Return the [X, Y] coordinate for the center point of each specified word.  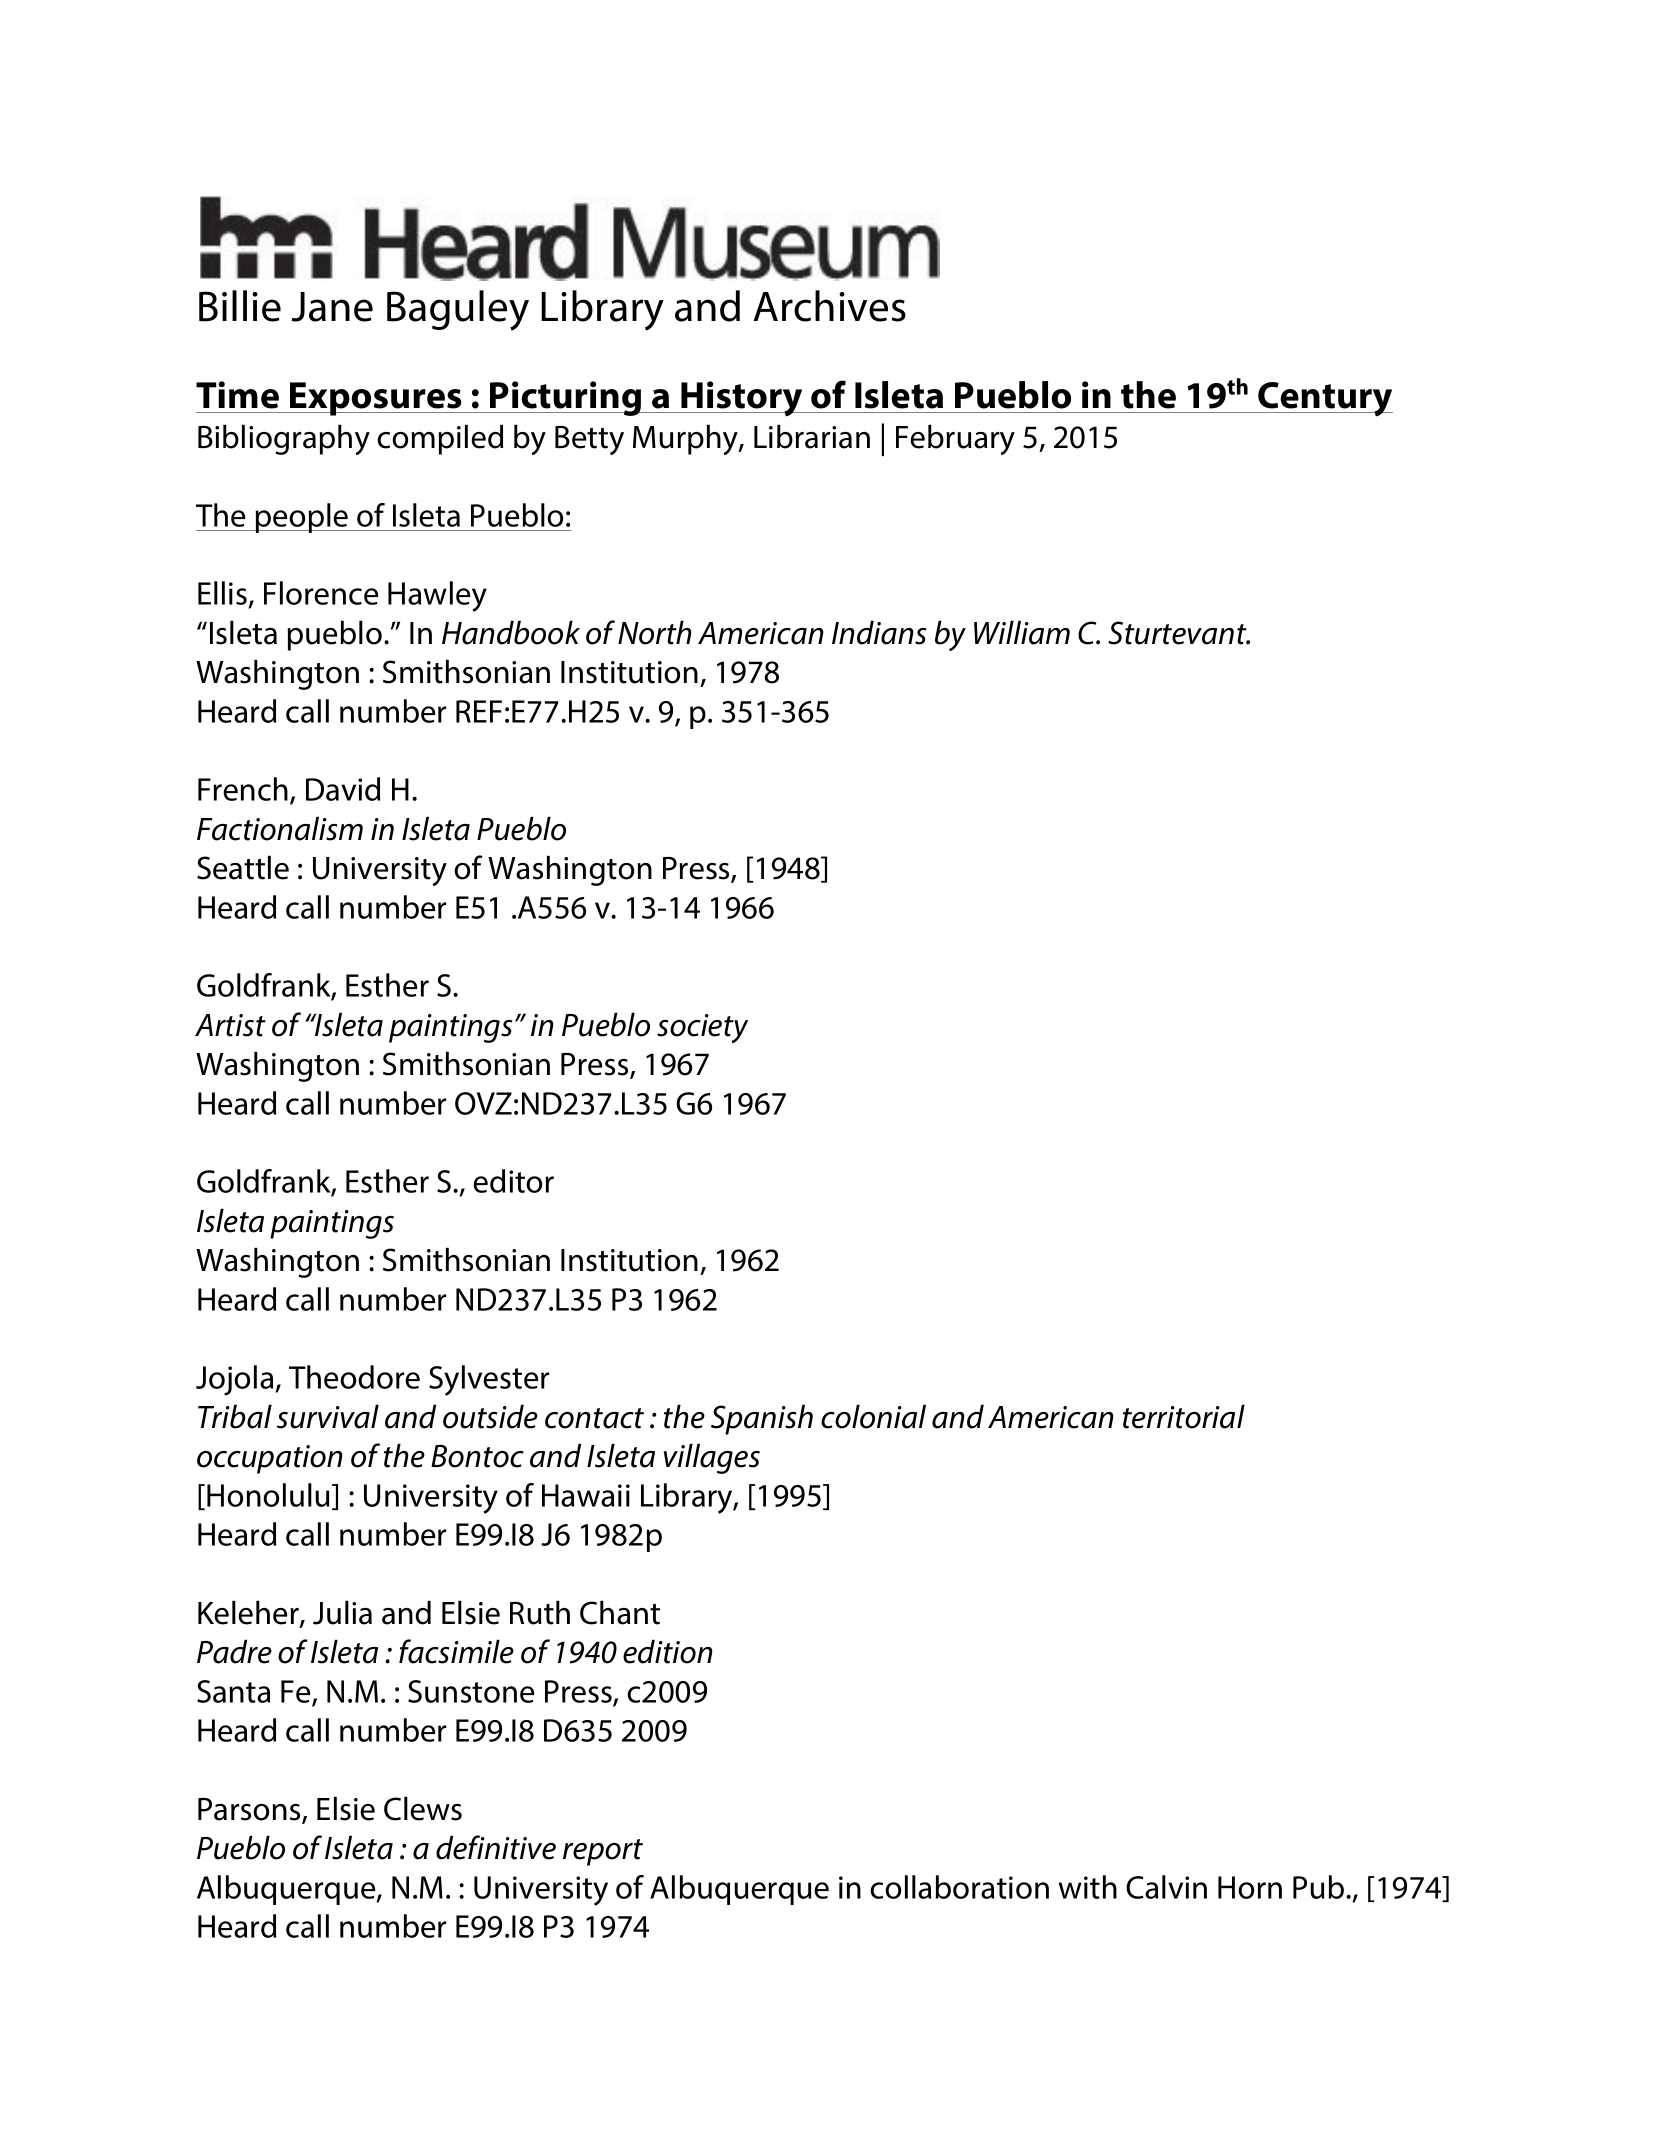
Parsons [250, 1810]
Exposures [376, 399]
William [1022, 632]
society [702, 1028]
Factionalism [280, 828]
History [742, 399]
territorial [1184, 1416]
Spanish [762, 1419]
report [603, 1852]
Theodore [354, 1377]
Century [1324, 399]
